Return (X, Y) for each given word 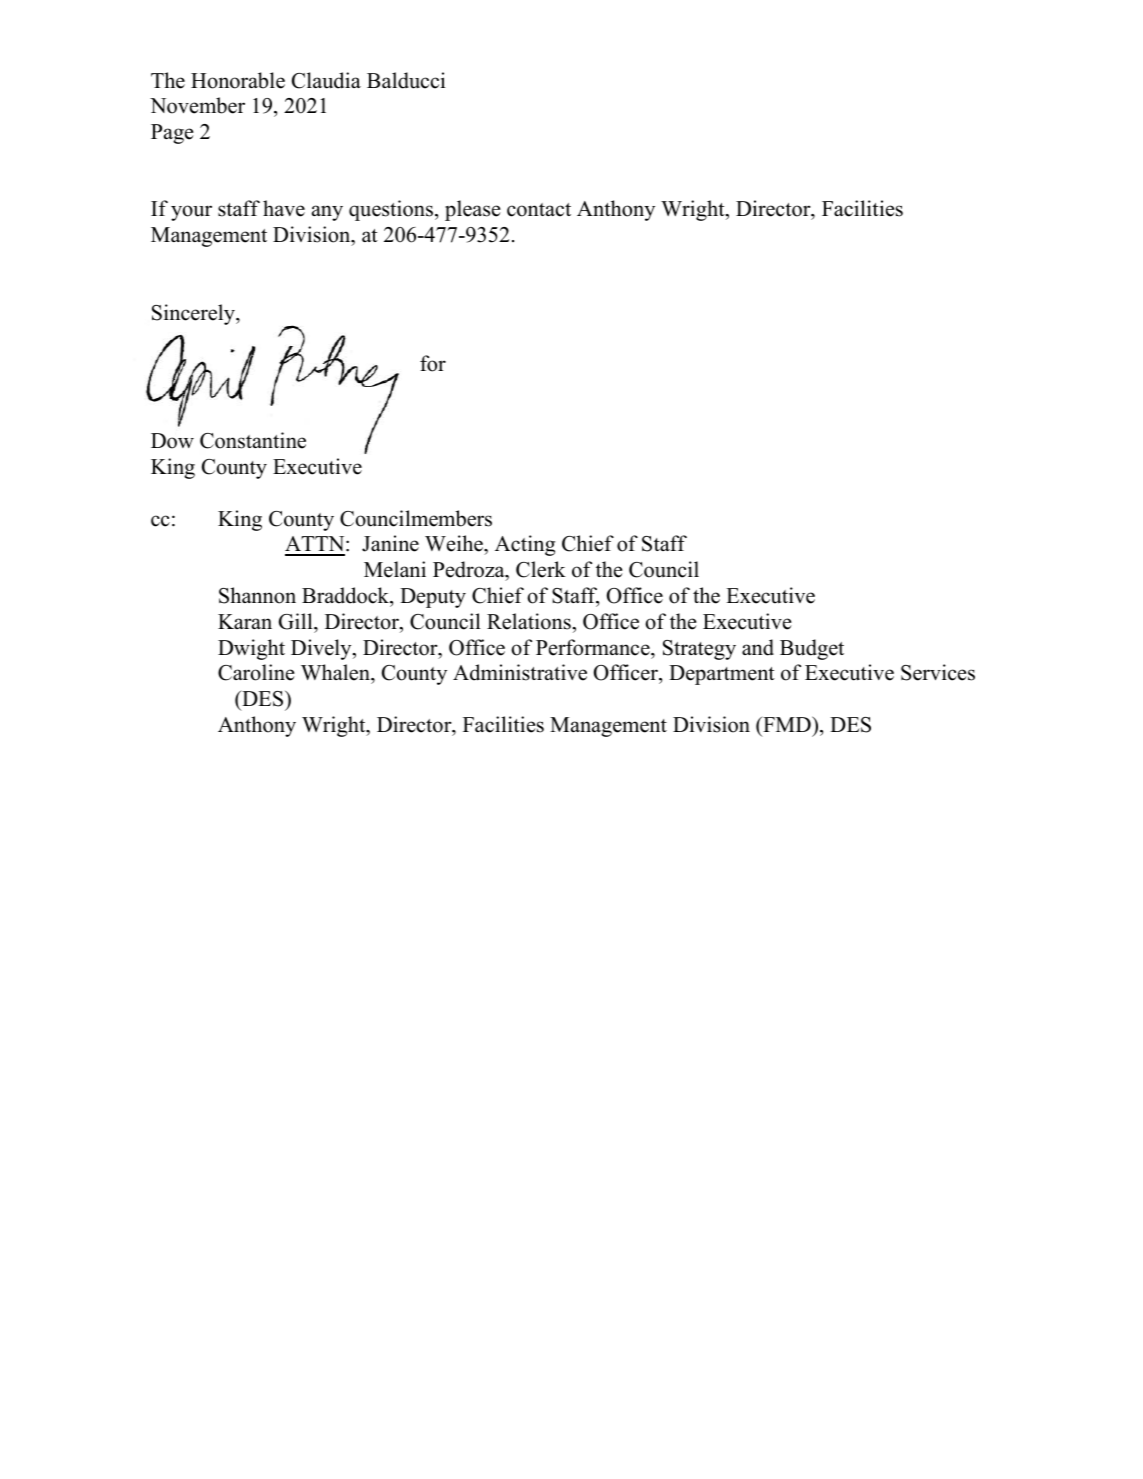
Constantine (253, 440)
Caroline (256, 672)
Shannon (257, 595)
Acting (525, 545)
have (284, 208)
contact (539, 210)
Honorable (238, 80)
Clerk (541, 569)
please (473, 210)
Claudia (326, 80)
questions (392, 210)
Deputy (433, 598)
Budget (812, 649)
